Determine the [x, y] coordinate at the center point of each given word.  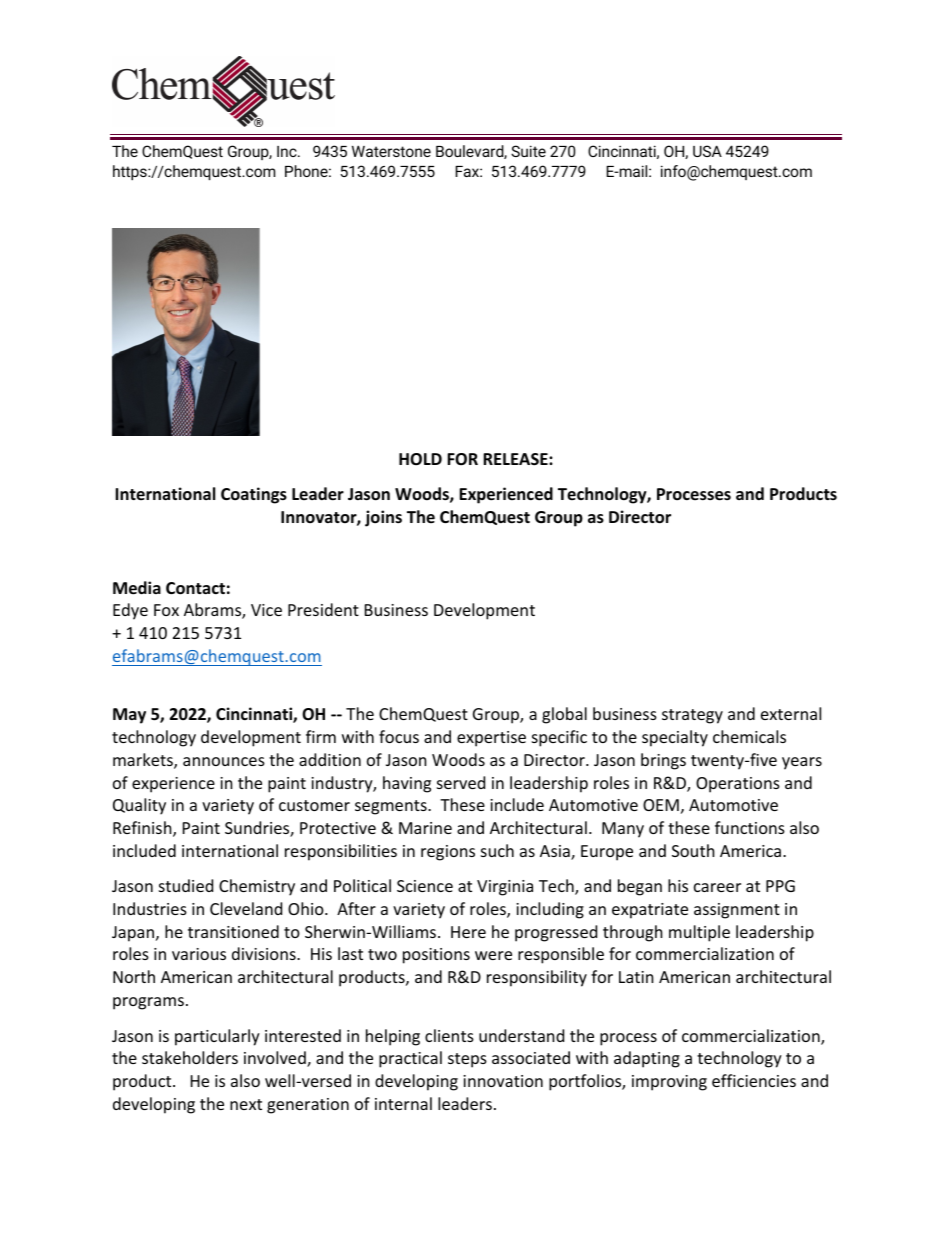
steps [467, 1060]
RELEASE [516, 459]
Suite [528, 151]
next [246, 1104]
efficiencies [754, 1080]
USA [707, 151]
